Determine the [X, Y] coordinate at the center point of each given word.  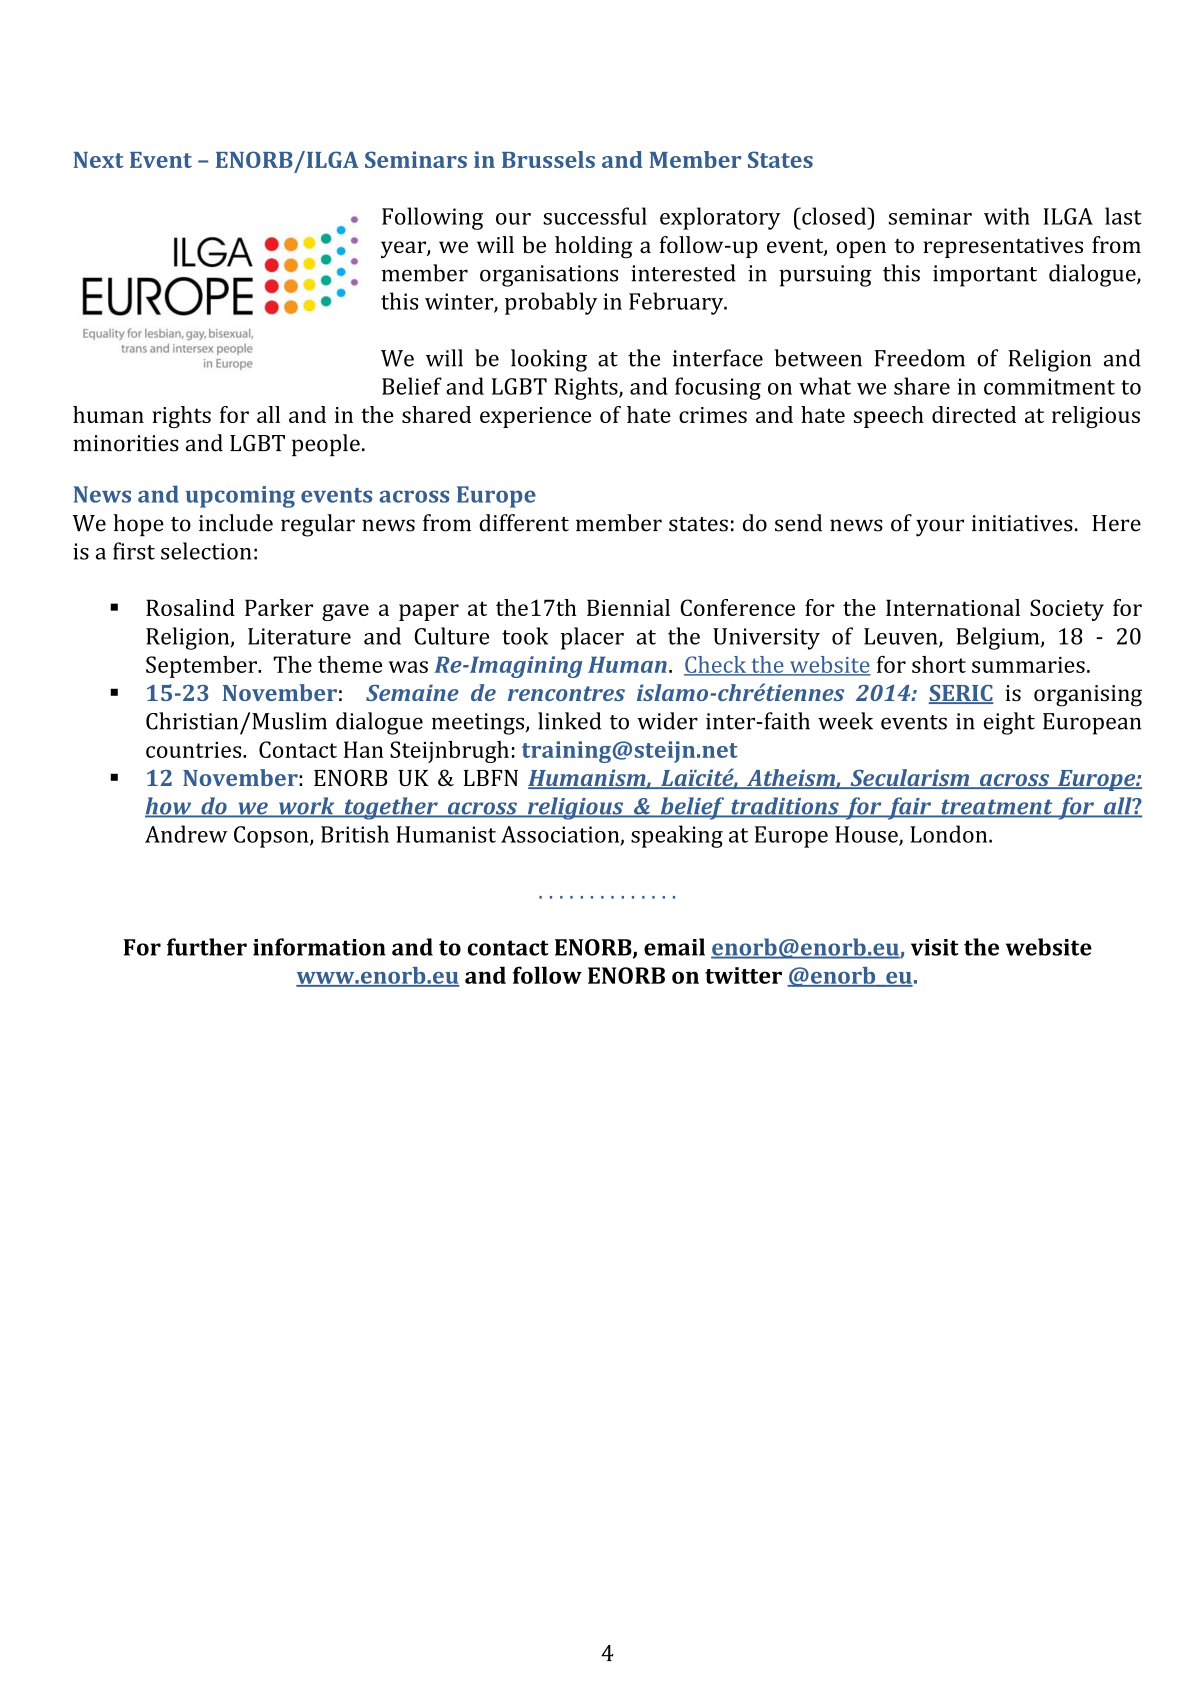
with [1007, 216]
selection [206, 551]
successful [595, 216]
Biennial [628, 607]
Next [98, 160]
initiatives [1022, 523]
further [207, 947]
